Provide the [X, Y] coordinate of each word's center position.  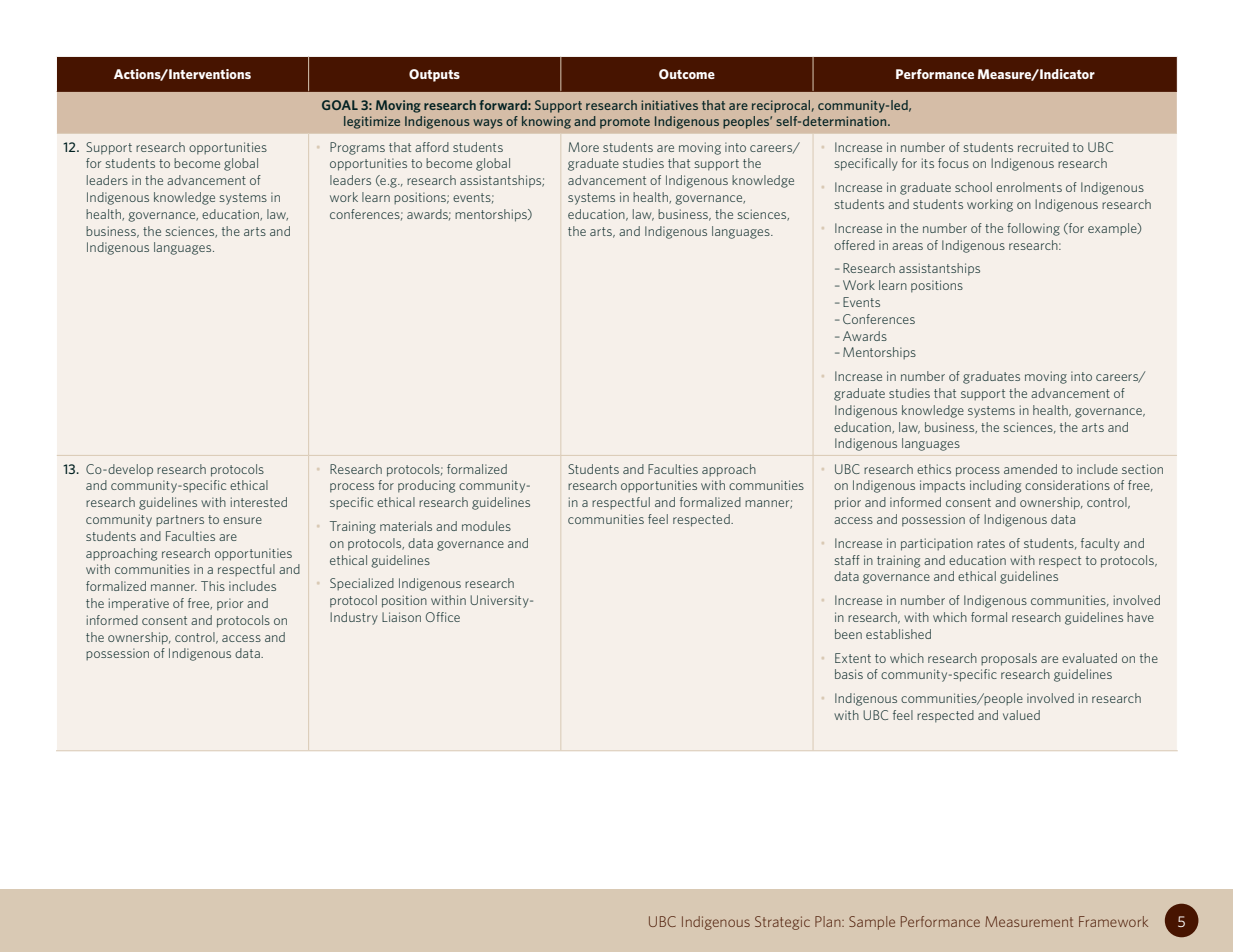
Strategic [782, 923]
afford [432, 147]
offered [854, 245]
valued [1021, 715]
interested [259, 502]
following [1033, 229]
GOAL [340, 105]
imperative [139, 604]
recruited [1043, 147]
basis [849, 674]
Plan [829, 921]
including [995, 486]
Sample [872, 923]
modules [486, 526]
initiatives [669, 105]
